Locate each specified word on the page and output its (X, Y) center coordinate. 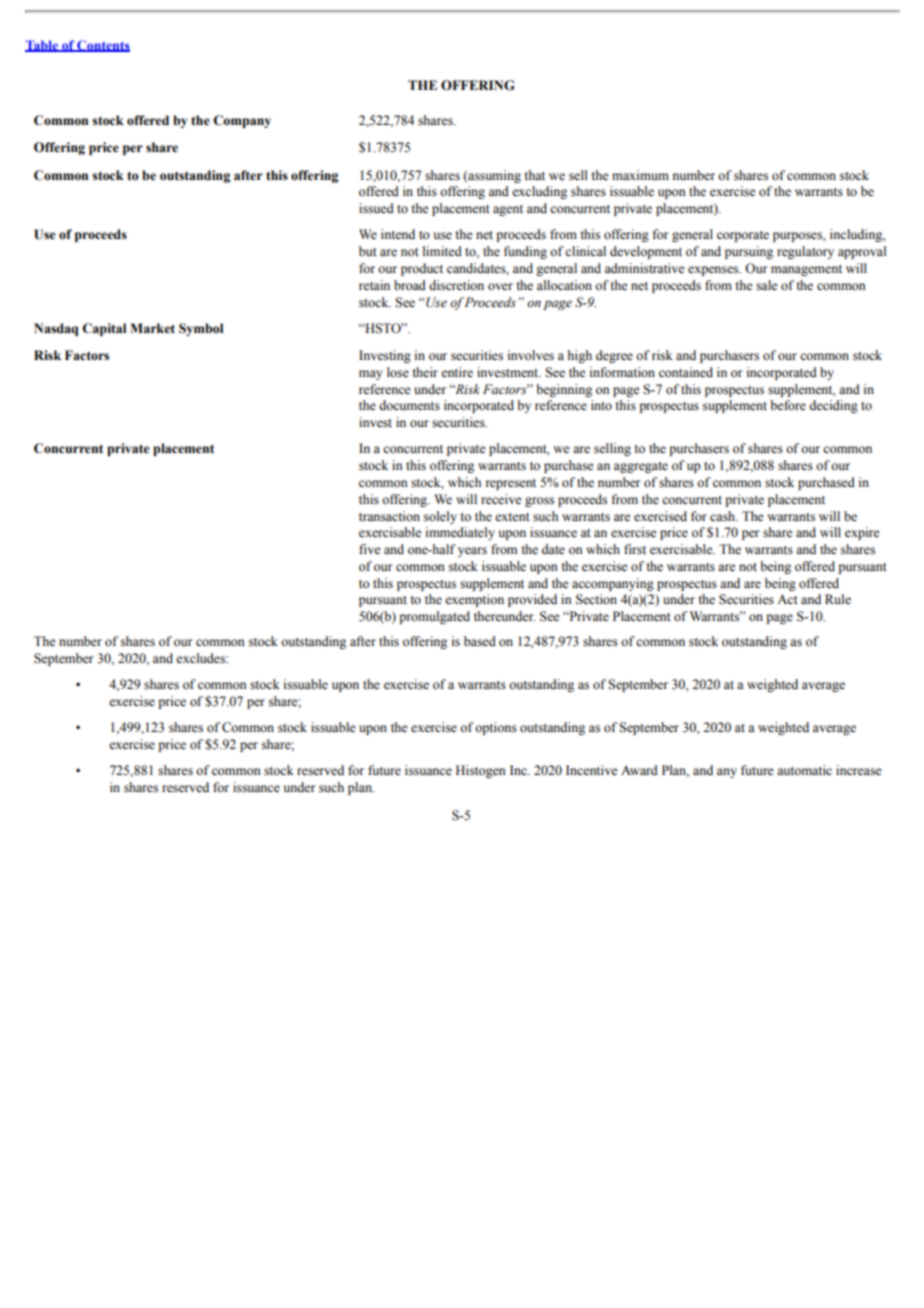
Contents (102, 46)
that (534, 175)
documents (409, 405)
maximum (640, 175)
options (496, 728)
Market (152, 328)
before (788, 405)
